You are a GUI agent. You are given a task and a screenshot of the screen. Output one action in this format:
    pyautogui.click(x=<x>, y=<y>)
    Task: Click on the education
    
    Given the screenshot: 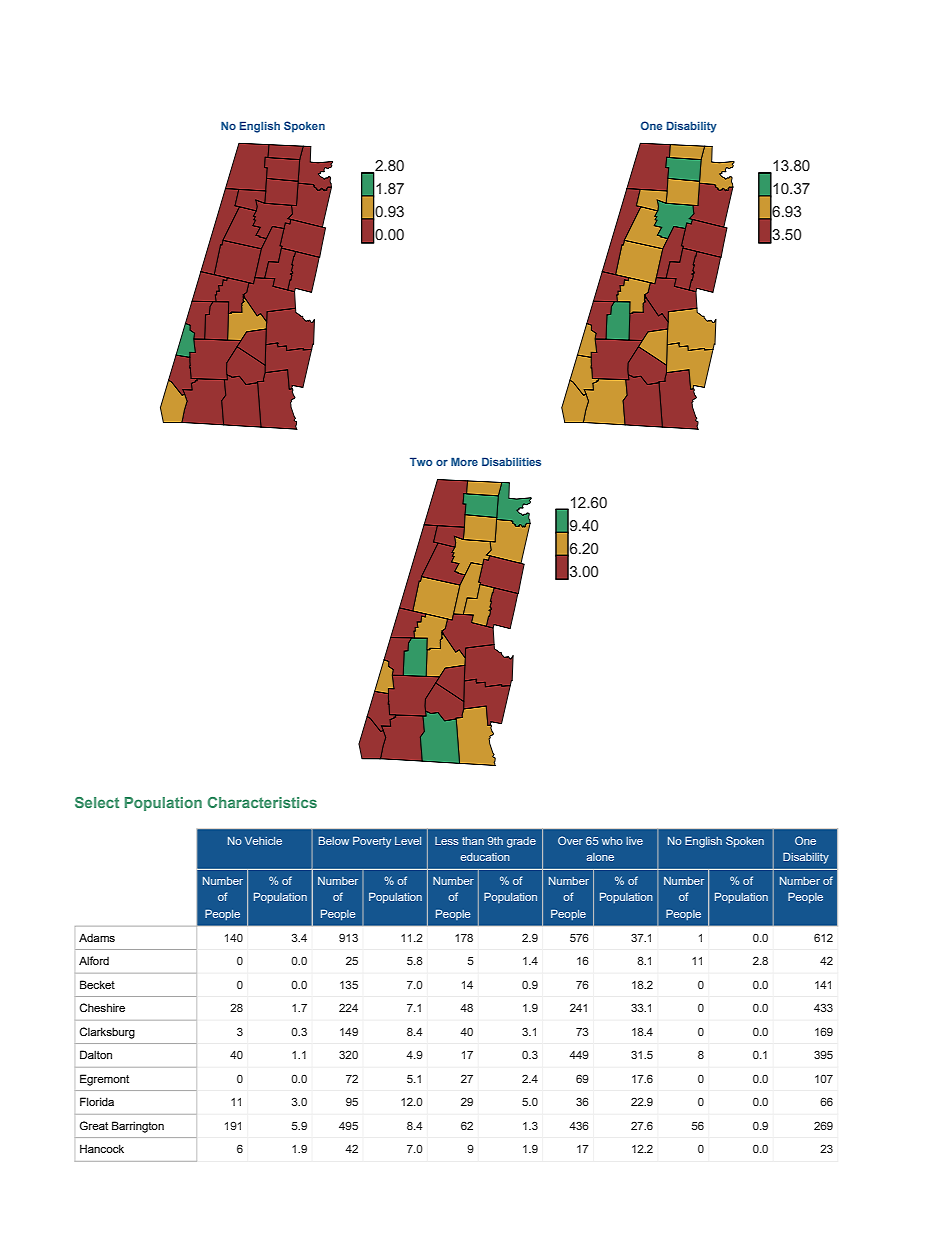 What is the action you would take?
    pyautogui.click(x=485, y=857)
